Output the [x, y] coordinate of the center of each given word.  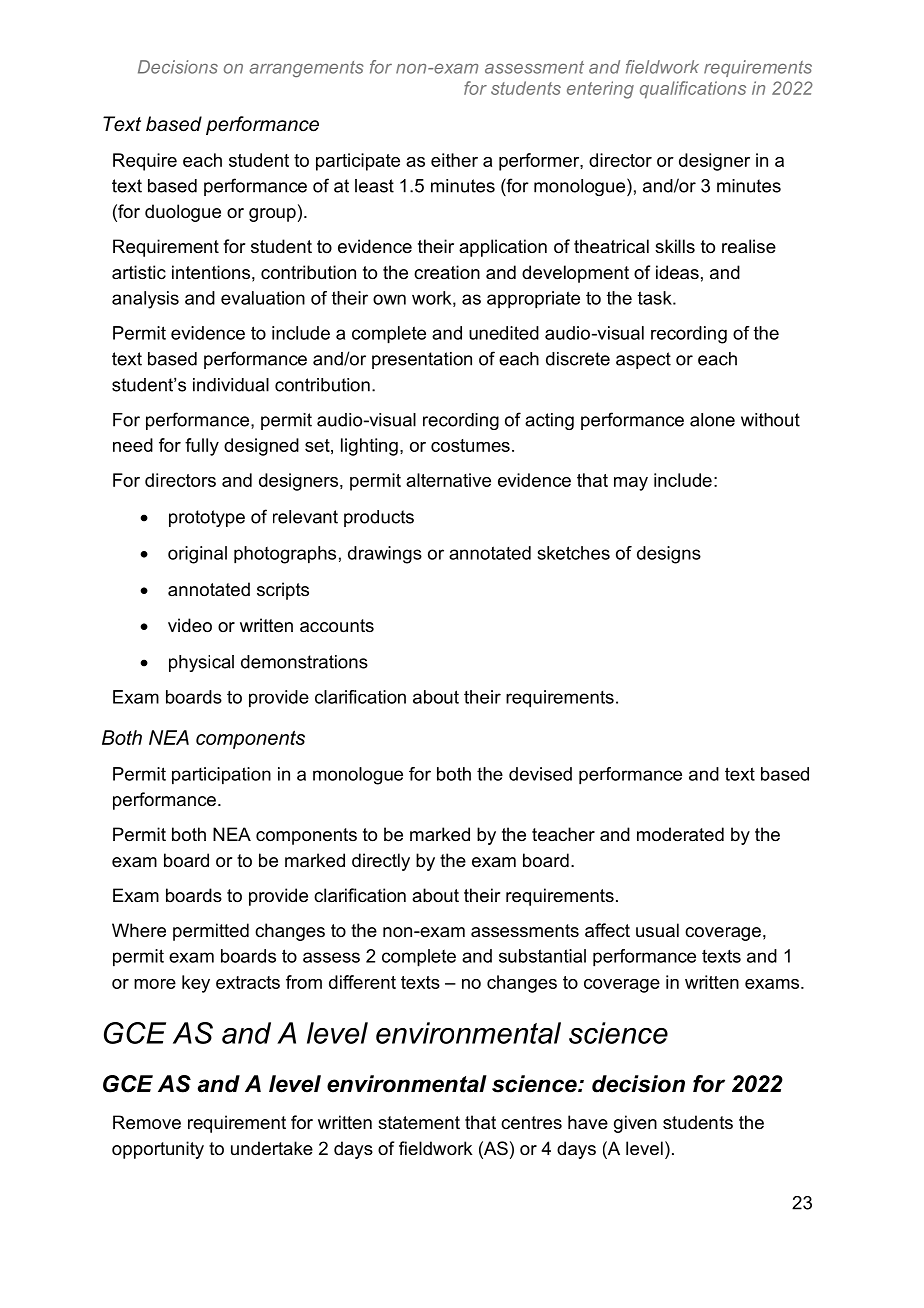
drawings [385, 555]
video [190, 625]
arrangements [306, 69]
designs [669, 555]
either [454, 160]
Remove [147, 1122]
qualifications [693, 90]
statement [419, 1122]
